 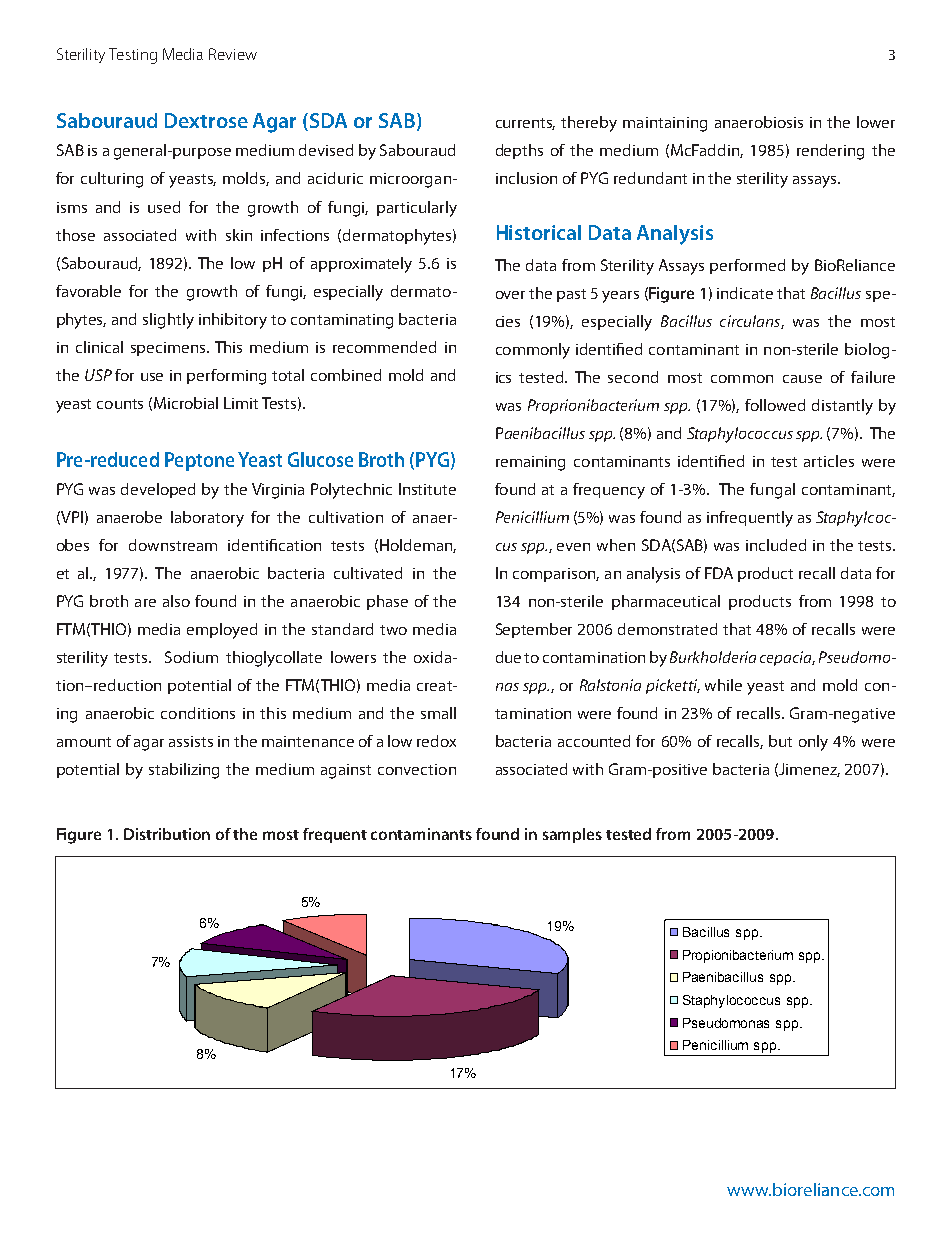 What do you see at coordinates (665, 124) in the screenshot?
I see `maintaining` at bounding box center [665, 124].
